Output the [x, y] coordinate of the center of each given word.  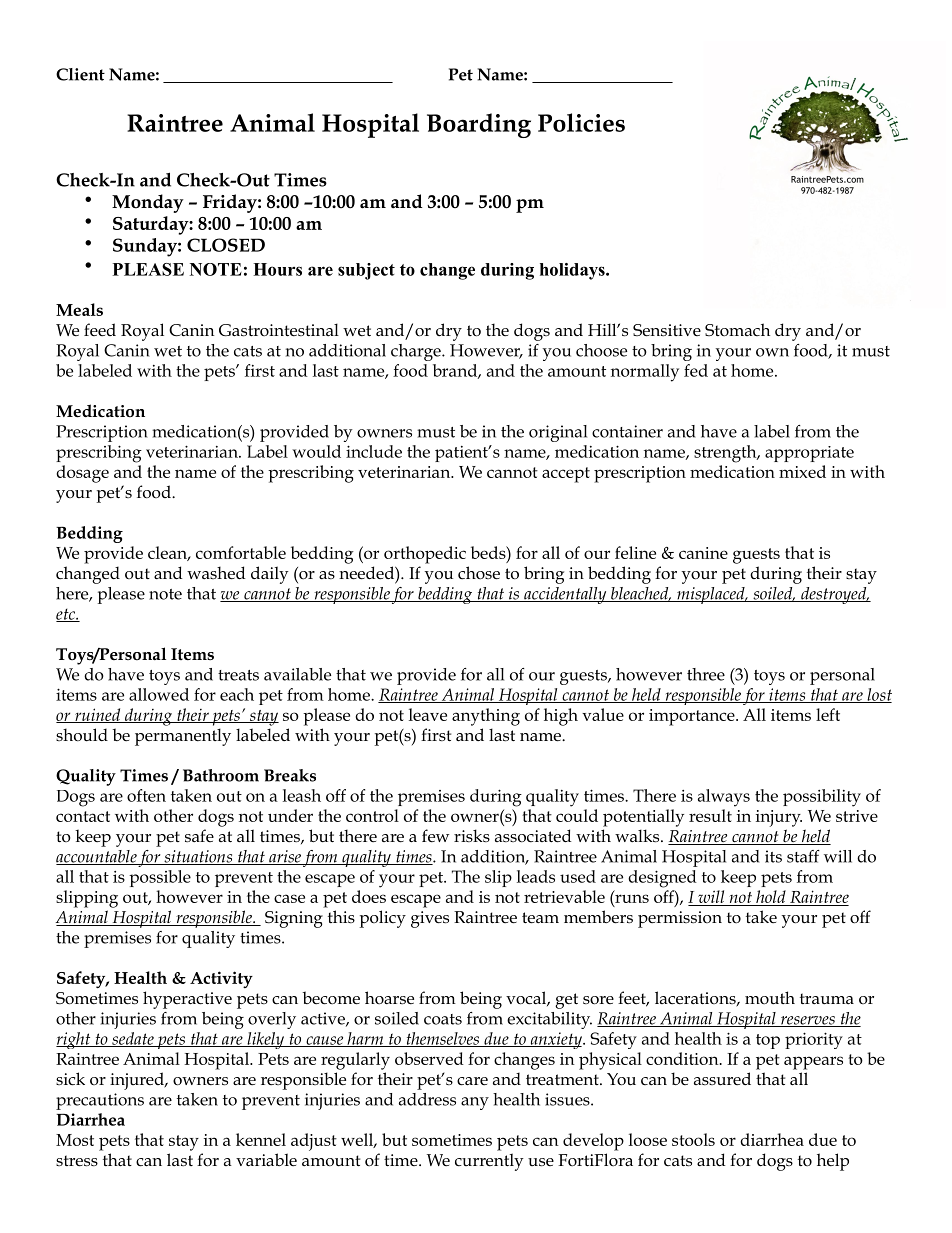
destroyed [834, 595]
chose [479, 573]
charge [417, 352]
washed [216, 573]
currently [489, 1162]
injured [138, 1081]
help [833, 1162]
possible [160, 878]
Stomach [737, 329]
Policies [581, 122]
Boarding [479, 125]
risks [472, 835]
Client [80, 74]
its [773, 856]
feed [100, 329]
